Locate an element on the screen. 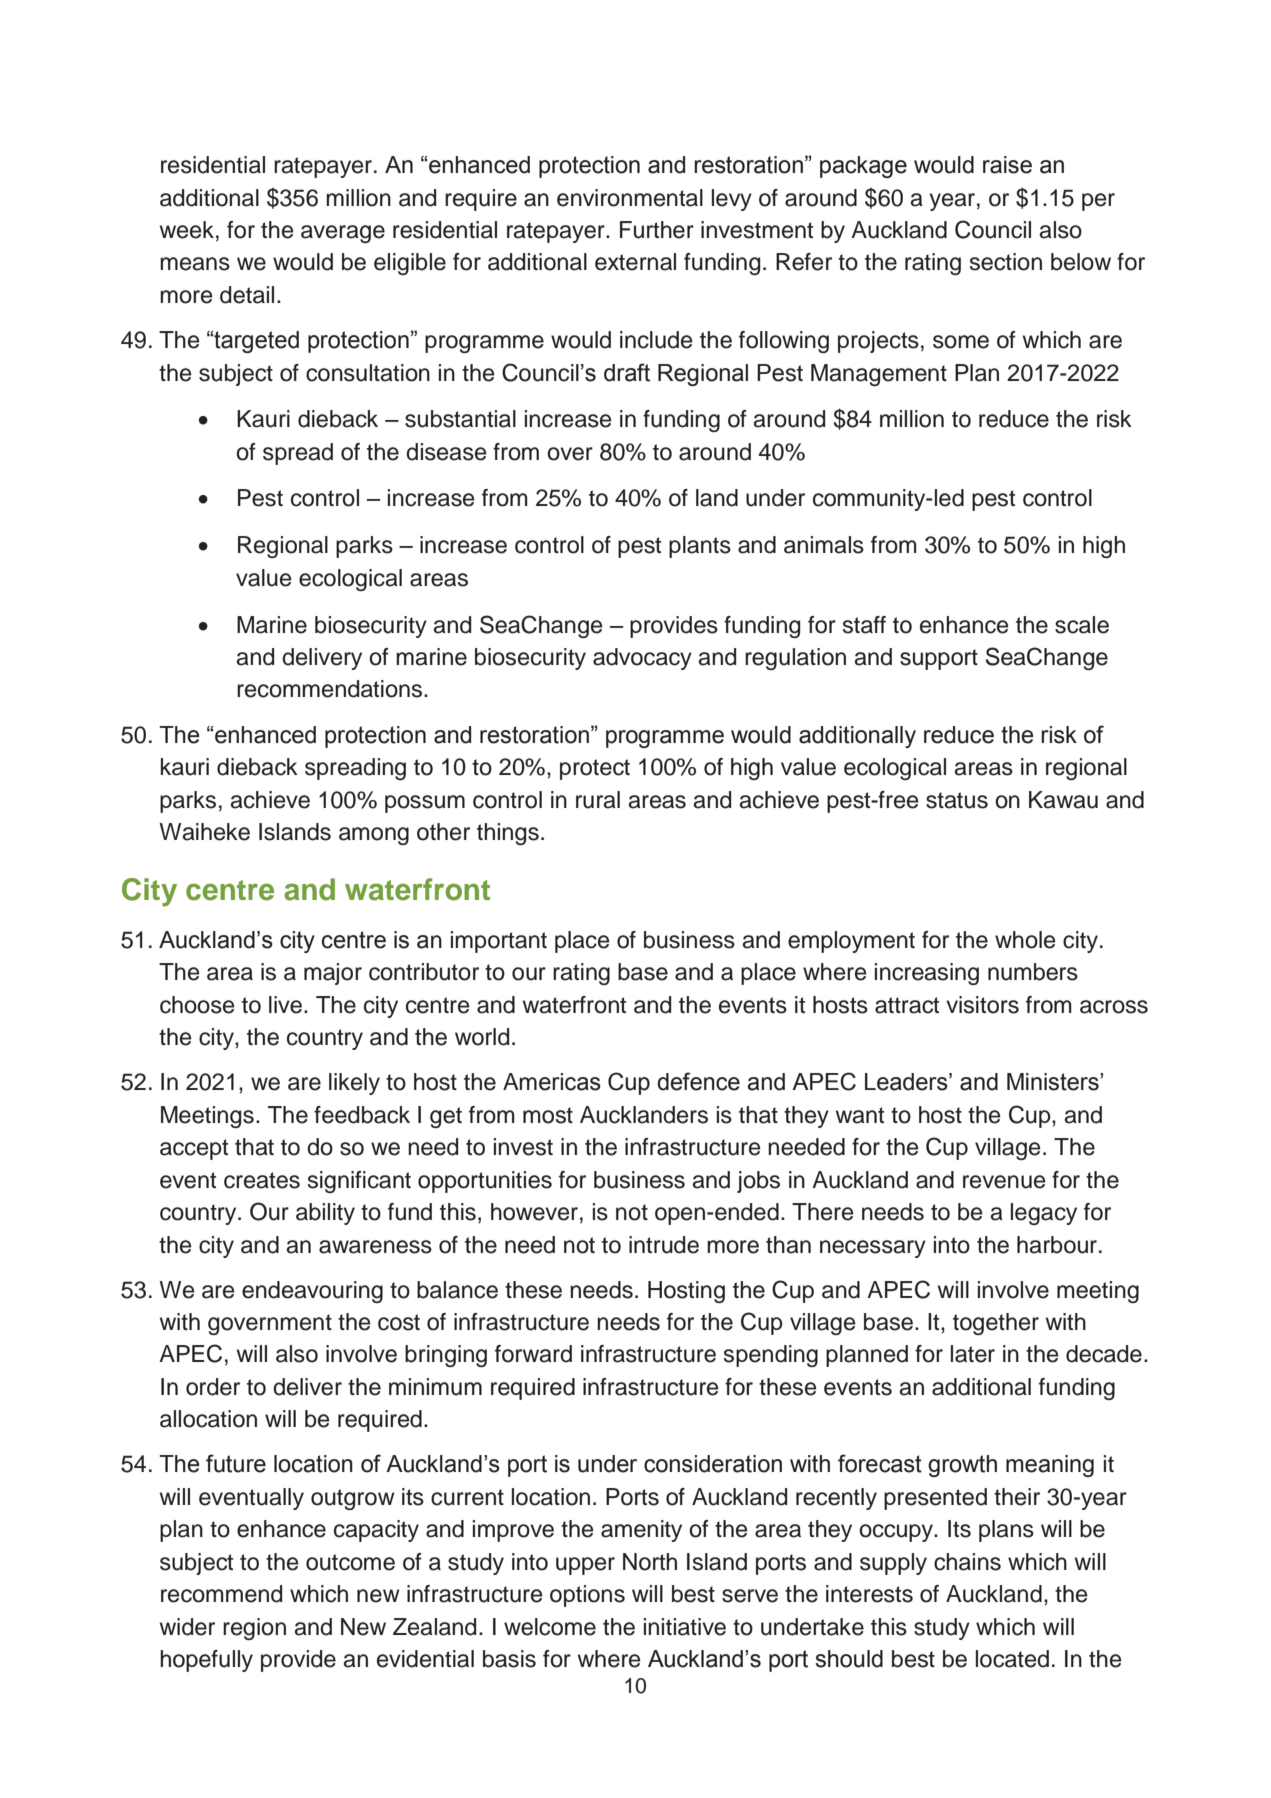  rural is located at coordinates (598, 800).
